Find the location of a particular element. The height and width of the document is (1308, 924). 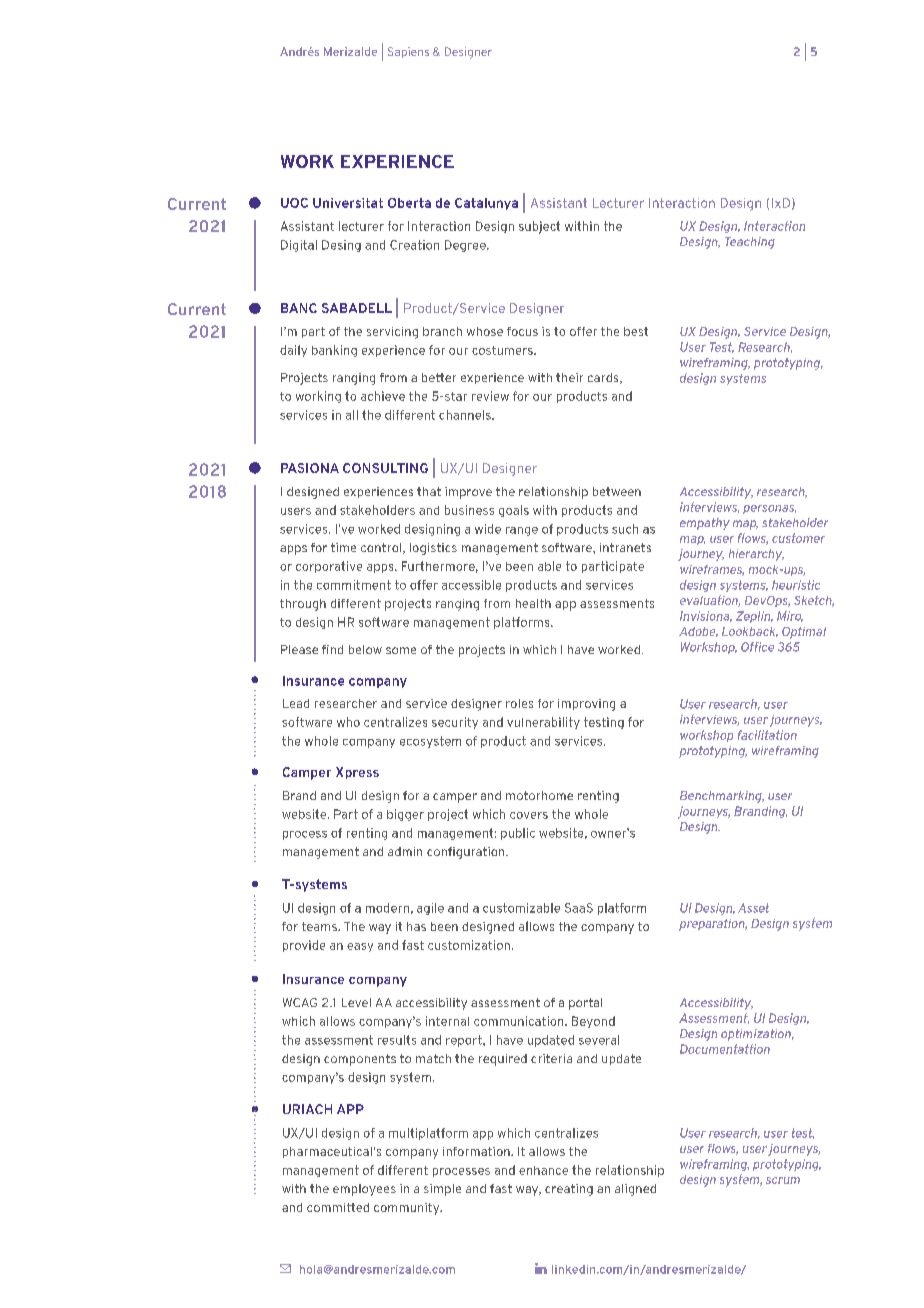

Teaching is located at coordinates (750, 243).
